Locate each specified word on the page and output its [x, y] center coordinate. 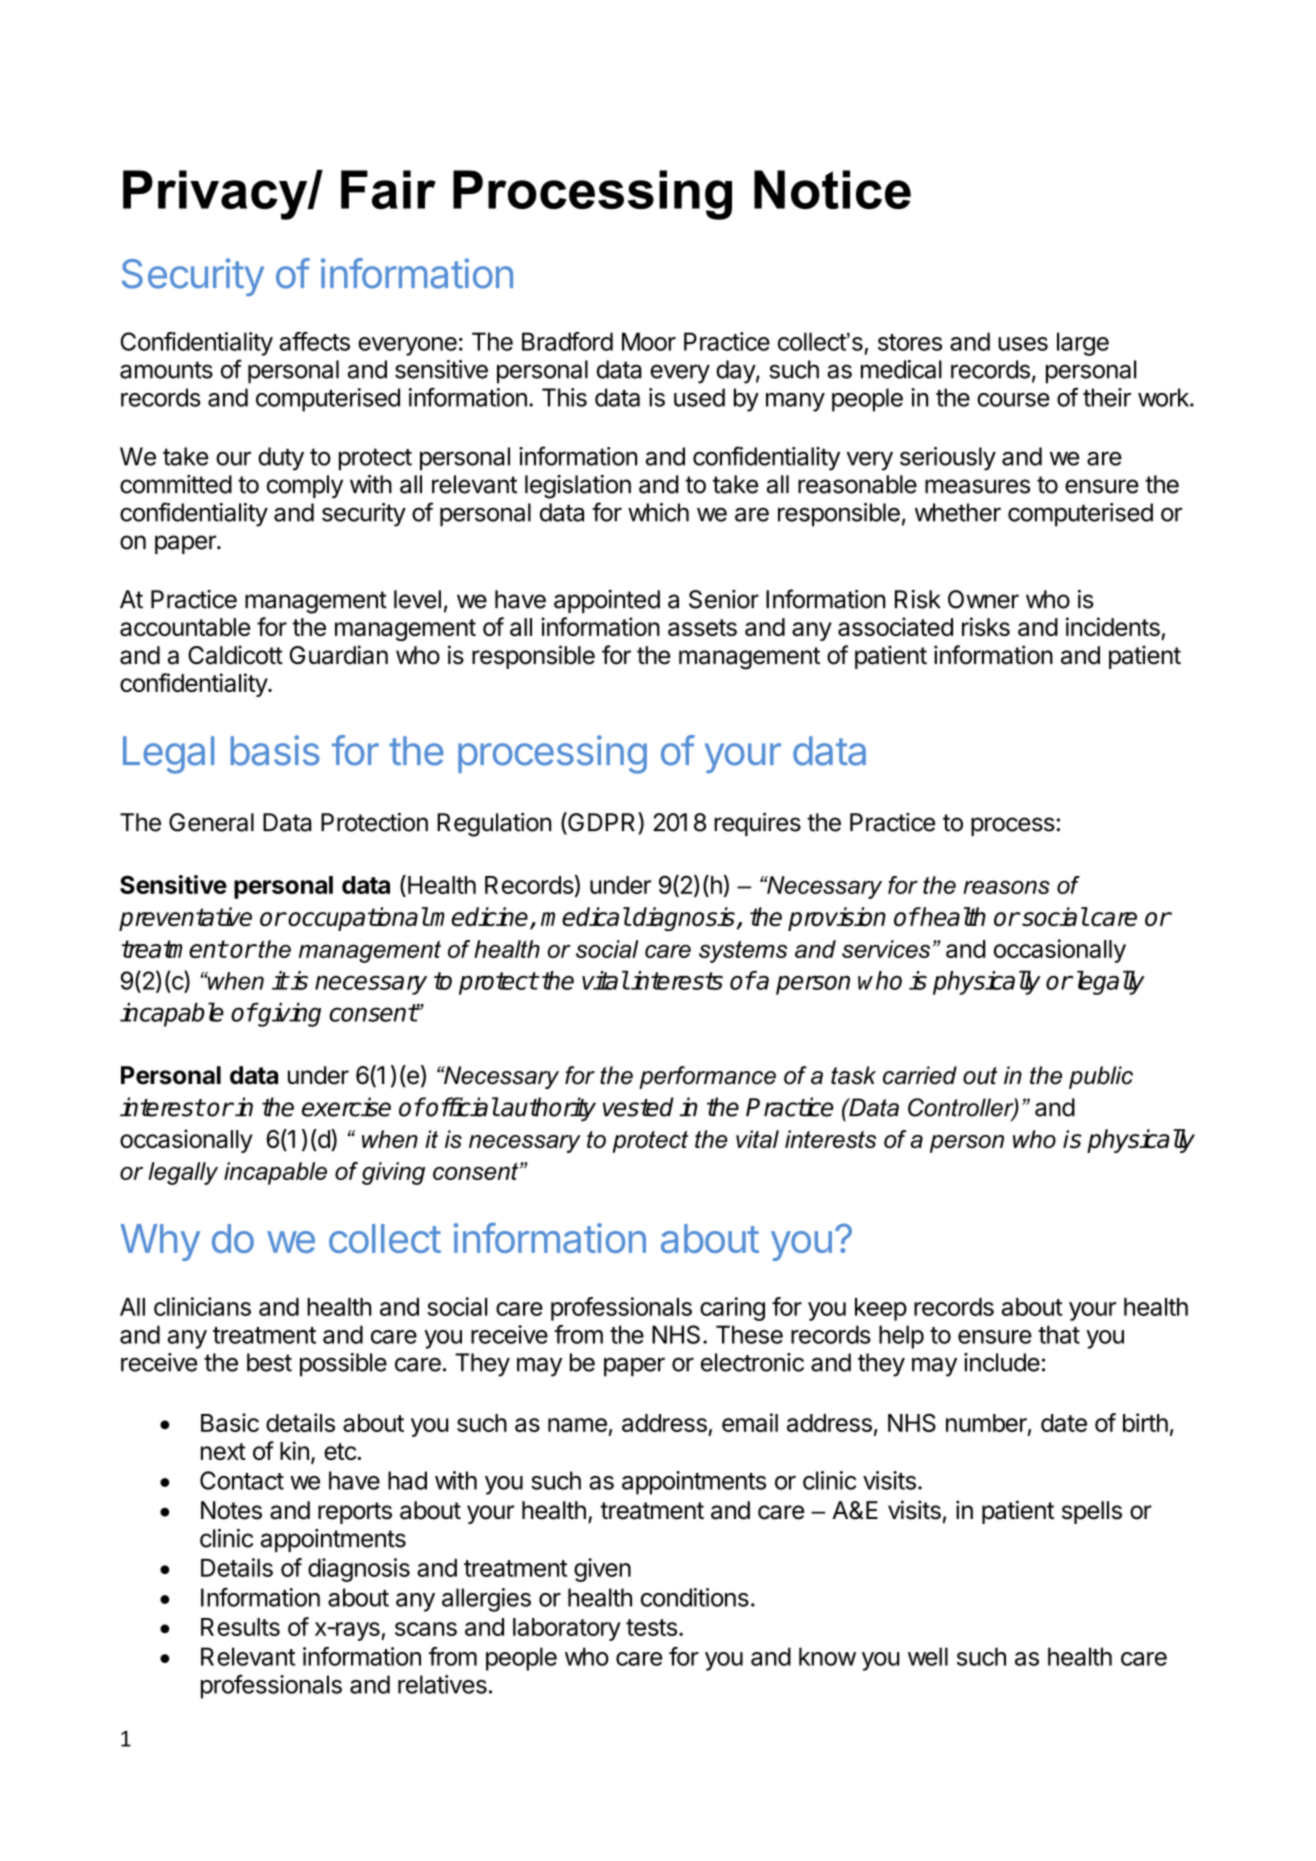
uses [1023, 344]
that [1059, 1334]
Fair [388, 189]
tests [651, 1627]
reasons [1006, 887]
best [269, 1362]
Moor [649, 341]
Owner [983, 599]
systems [743, 952]
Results [240, 1627]
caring [732, 1309]
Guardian [339, 655]
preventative [185, 919]
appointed [607, 601]
